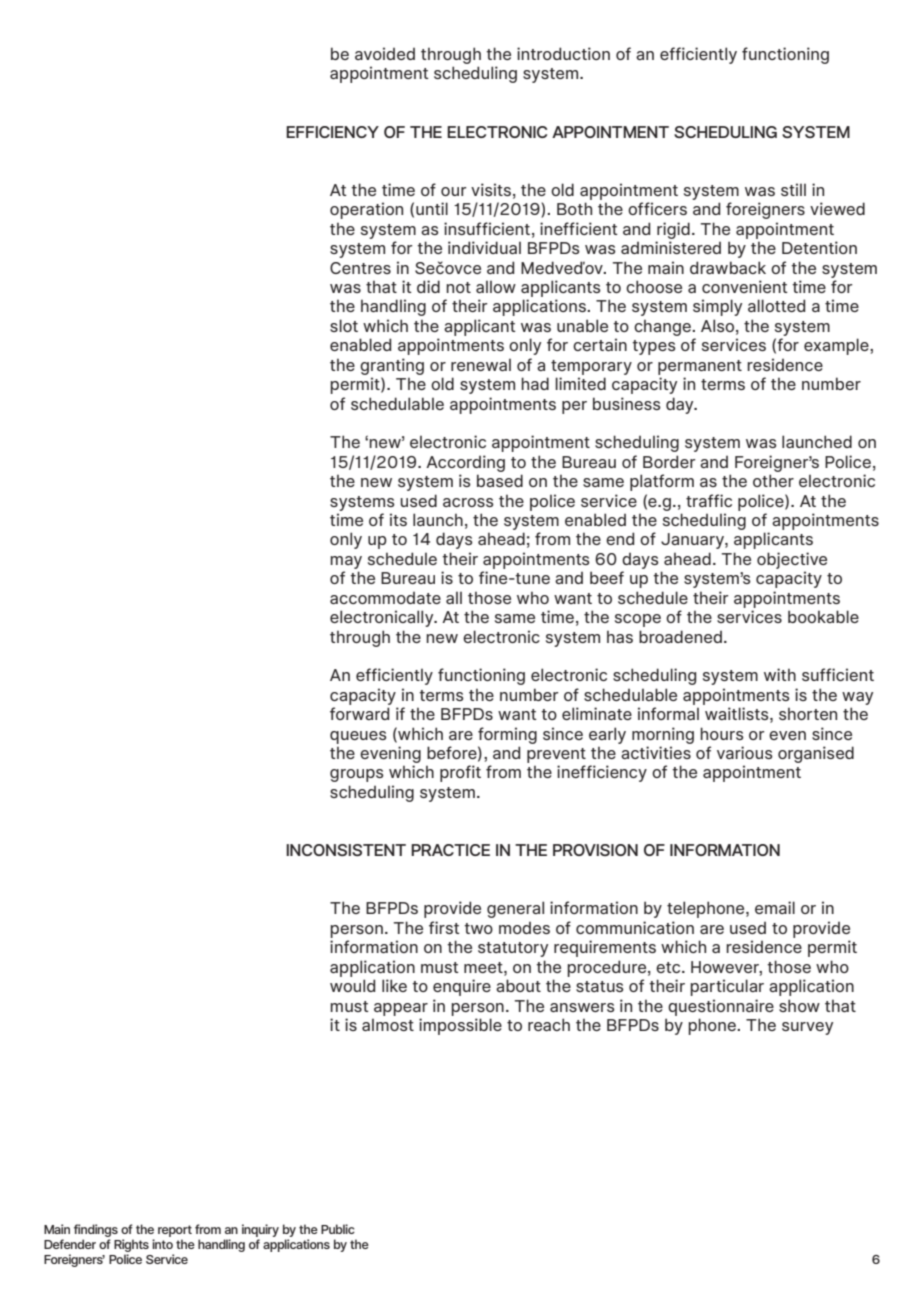 This page has height=1308, width=924. Describe the element at coordinates (780, 674) in the page. I see `with` at that location.
